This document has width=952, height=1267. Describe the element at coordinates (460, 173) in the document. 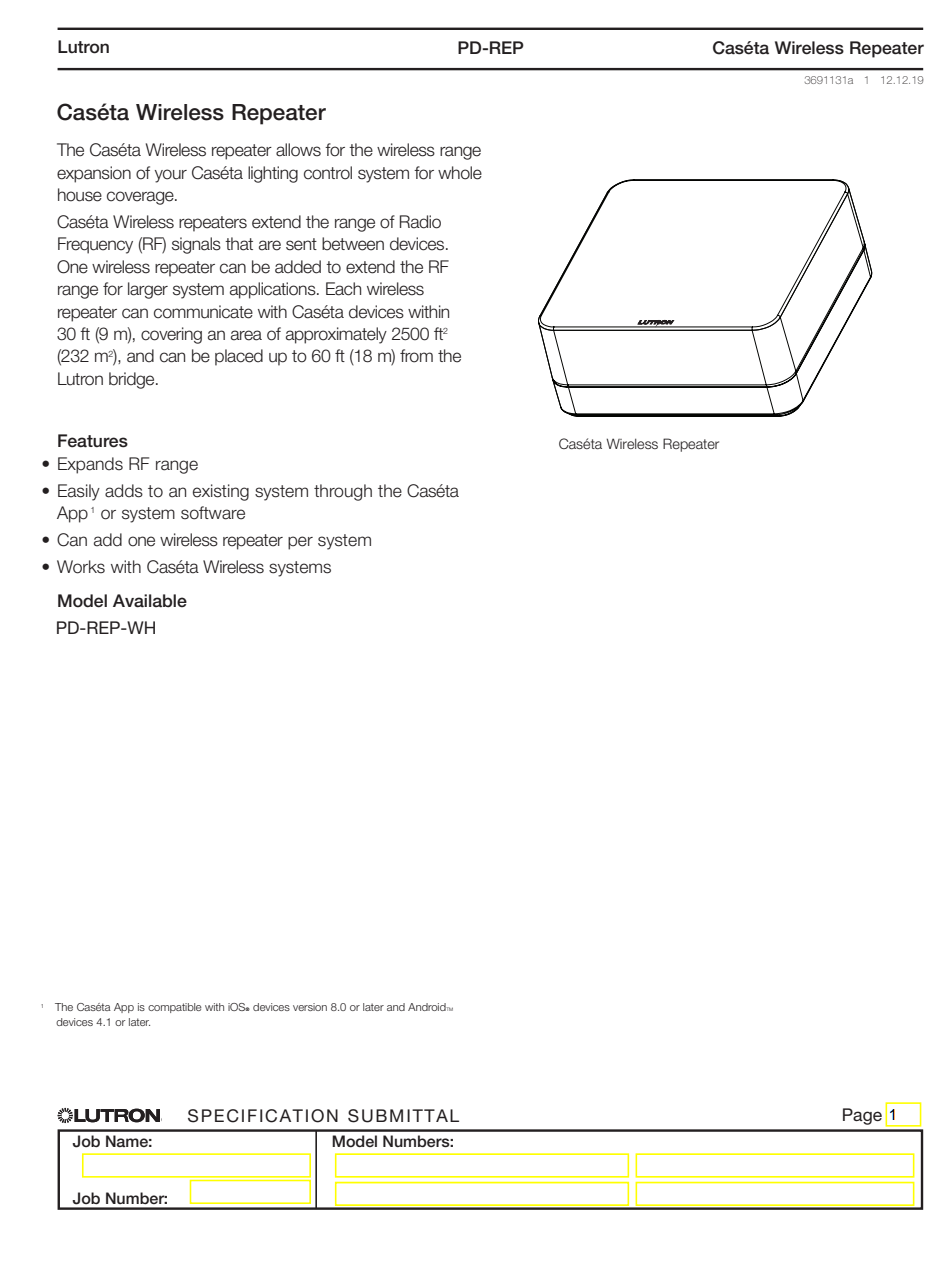

I see `whole` at that location.
